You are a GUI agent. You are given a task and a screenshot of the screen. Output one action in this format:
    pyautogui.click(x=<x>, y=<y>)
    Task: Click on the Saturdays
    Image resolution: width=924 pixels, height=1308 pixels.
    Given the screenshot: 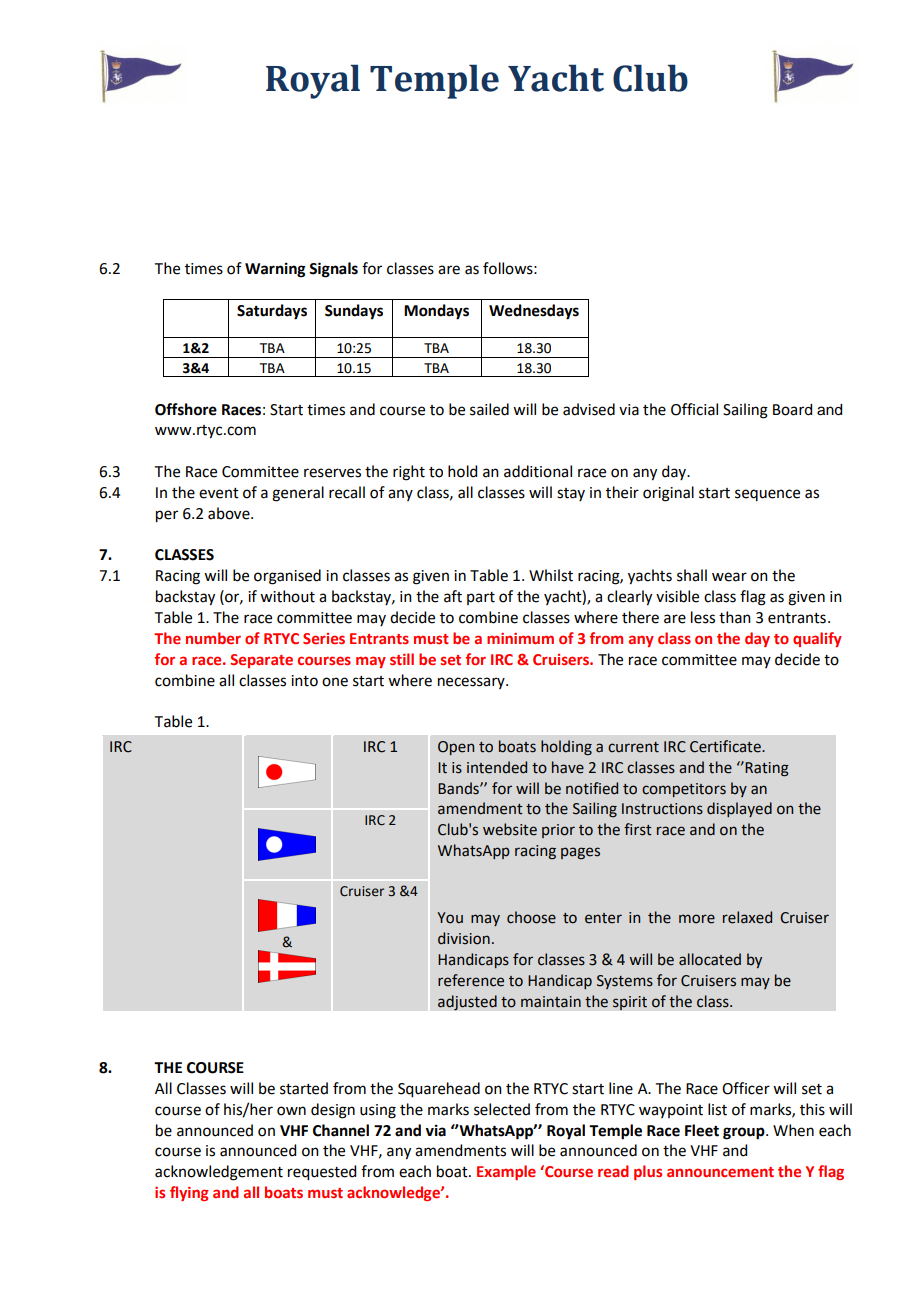 What is the action you would take?
    pyautogui.click(x=272, y=312)
